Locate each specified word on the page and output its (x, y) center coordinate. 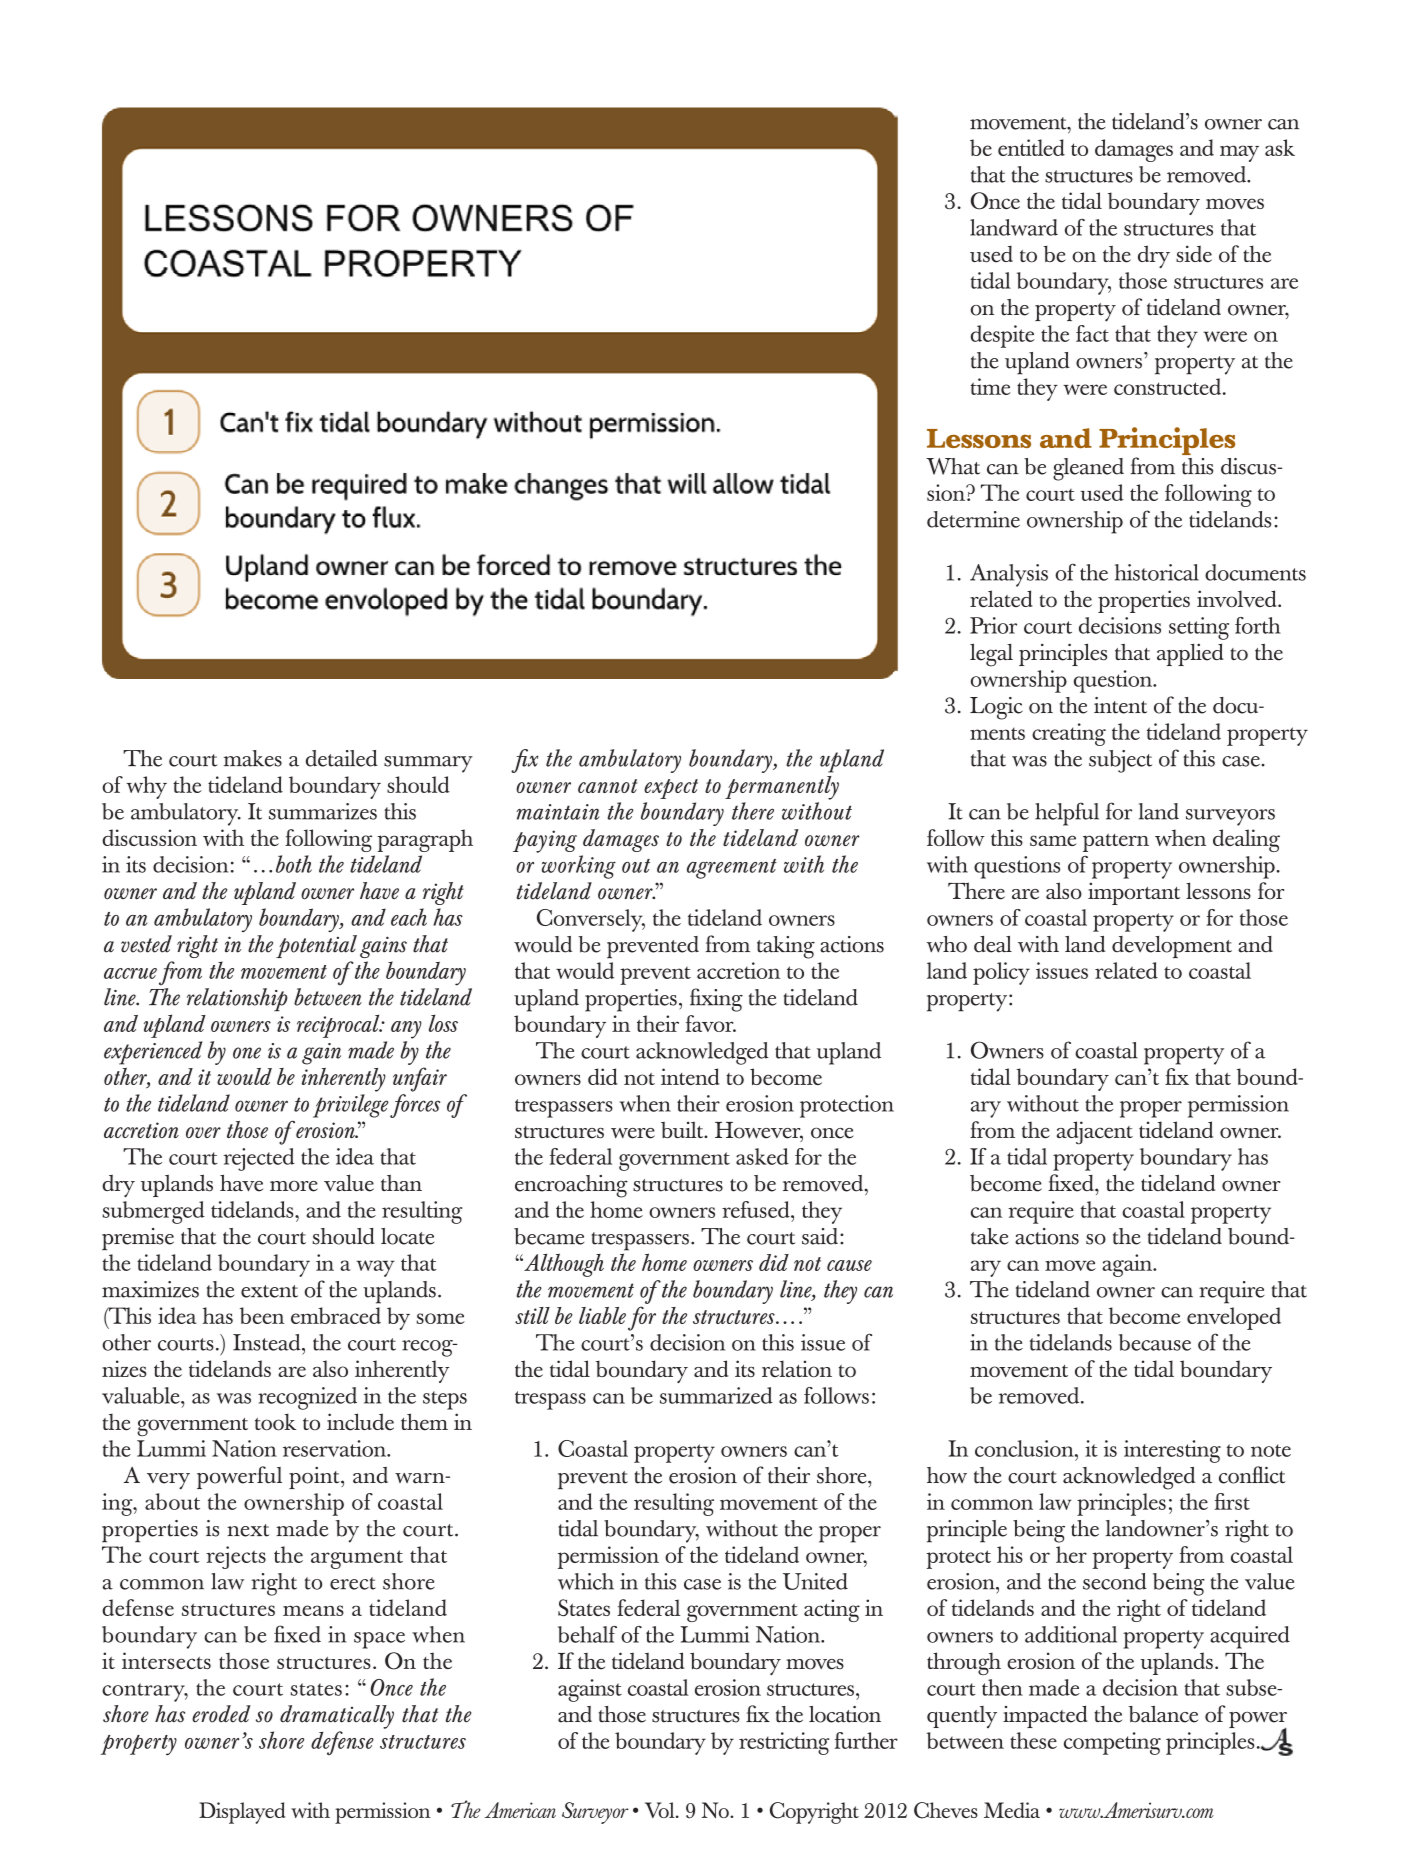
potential (316, 946)
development (1172, 947)
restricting (784, 1743)
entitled (1031, 147)
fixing (716, 1000)
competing (1112, 1743)
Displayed (242, 1813)
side (1194, 254)
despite (1003, 336)
